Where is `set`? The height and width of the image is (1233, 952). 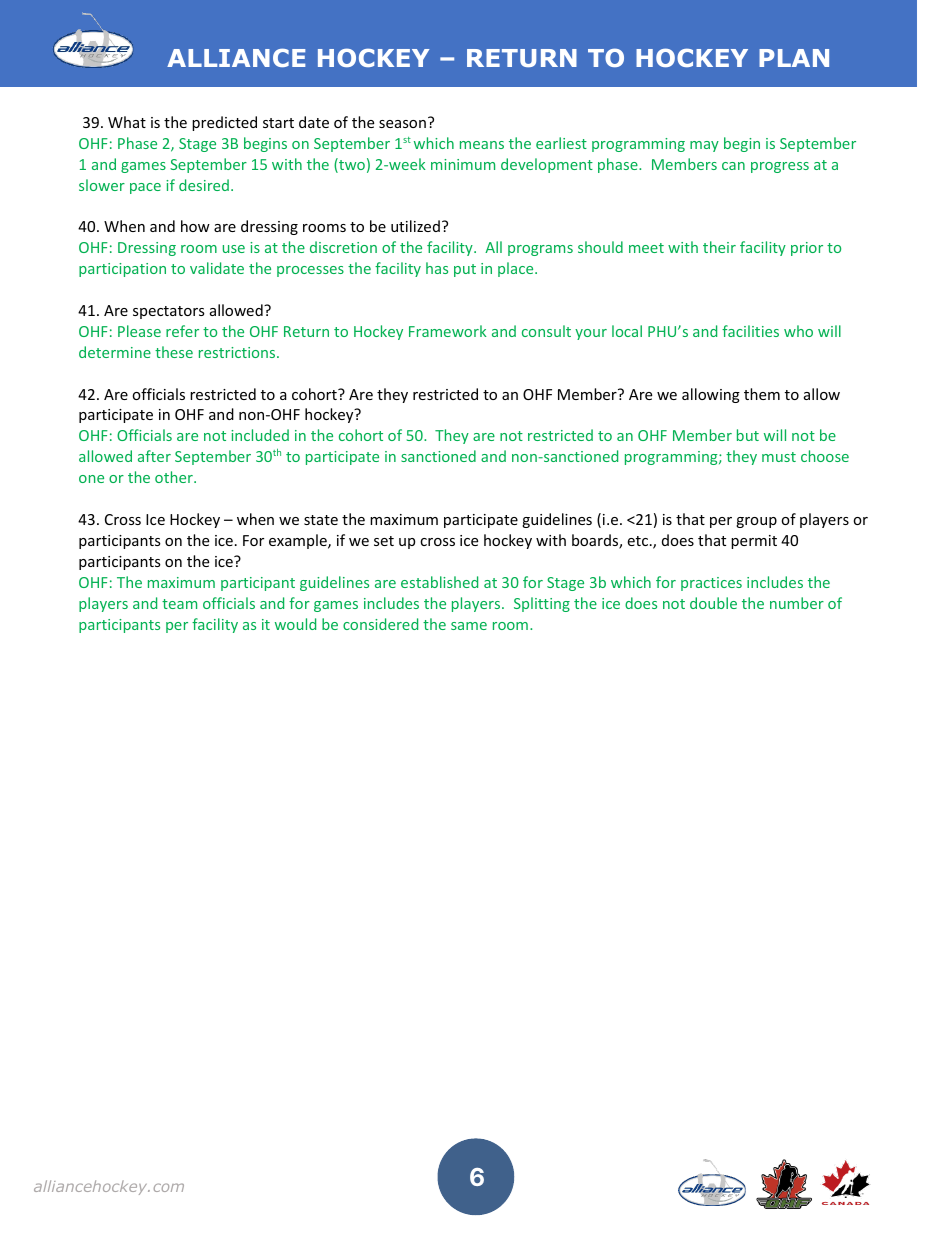 set is located at coordinates (384, 541).
